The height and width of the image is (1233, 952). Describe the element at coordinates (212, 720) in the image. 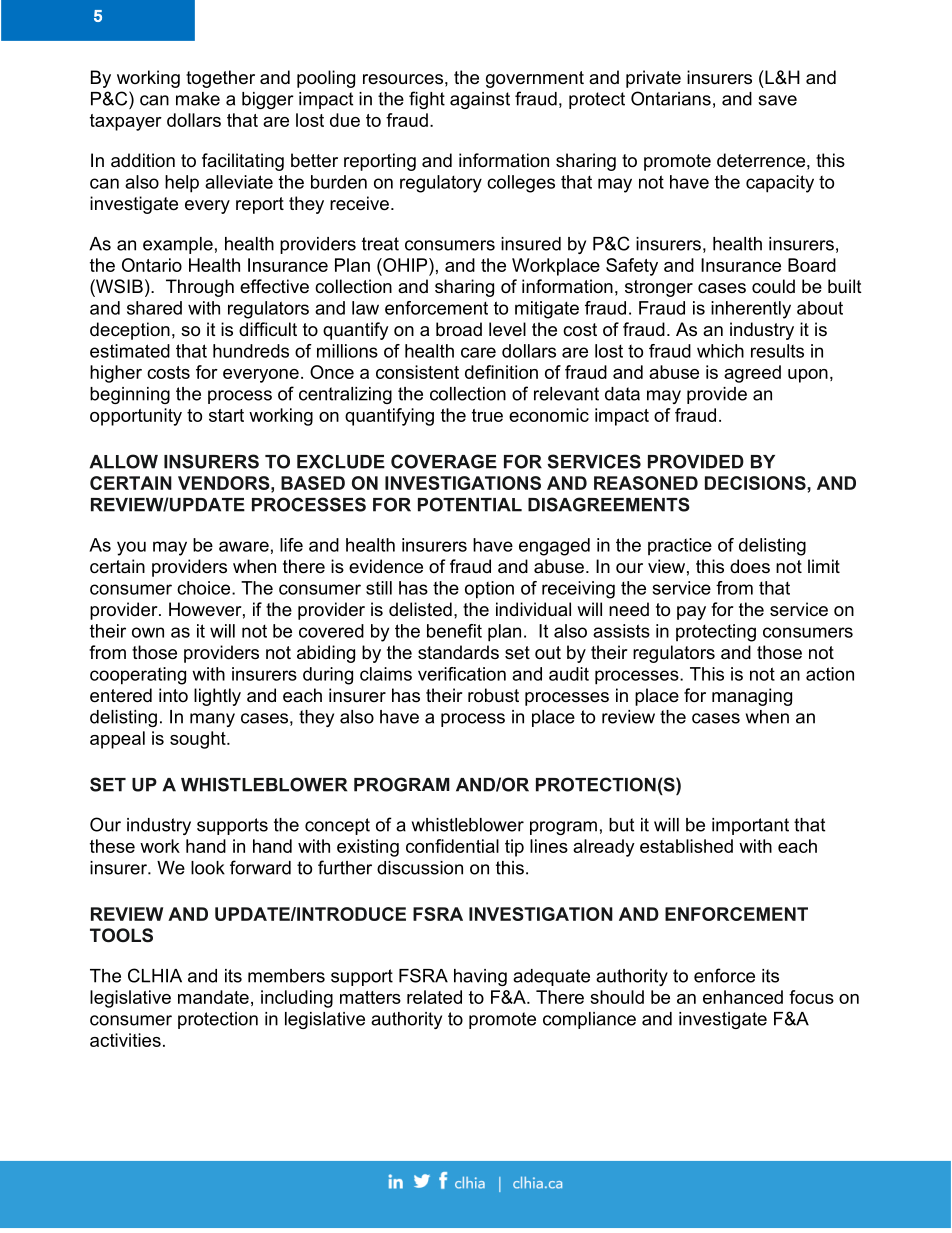

I see `many` at that location.
